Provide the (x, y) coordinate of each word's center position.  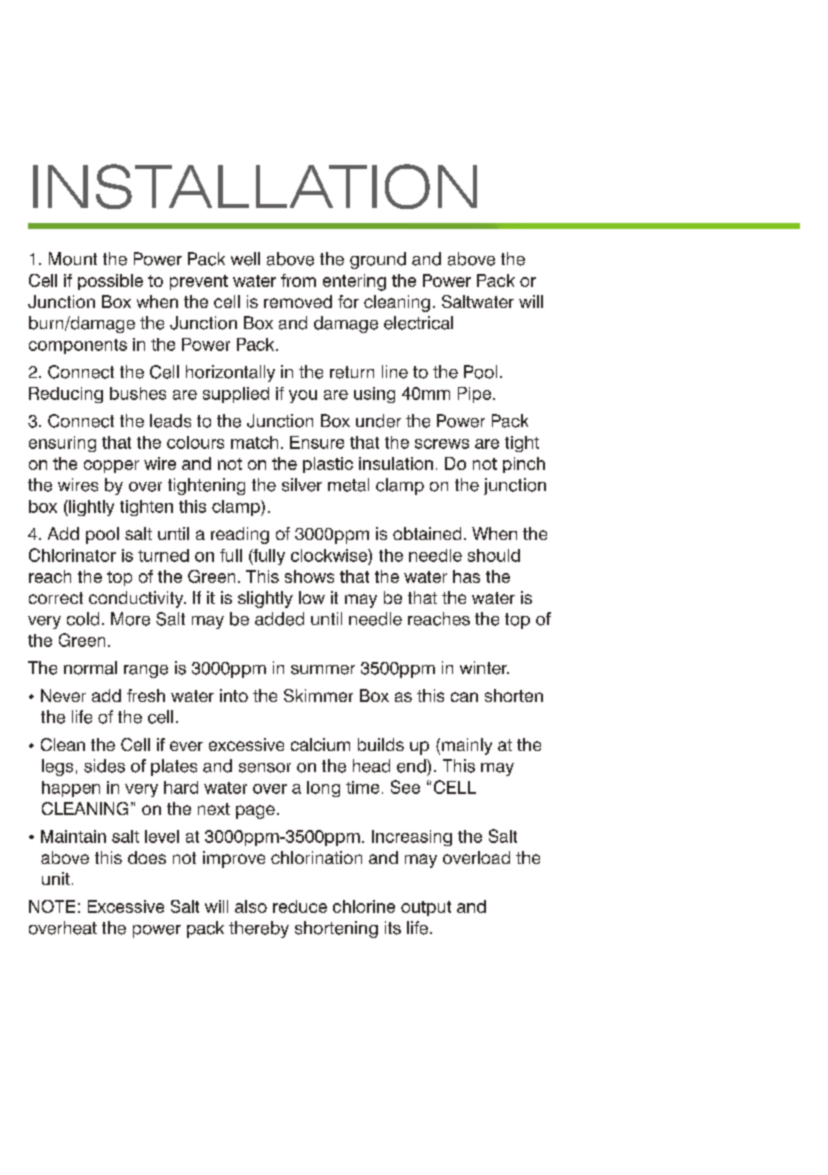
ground (378, 260)
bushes (138, 393)
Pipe (476, 395)
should (494, 555)
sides (104, 766)
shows (309, 576)
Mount (73, 259)
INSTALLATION (255, 186)
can (464, 697)
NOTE (52, 906)
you (303, 396)
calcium (320, 744)
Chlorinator (72, 555)
